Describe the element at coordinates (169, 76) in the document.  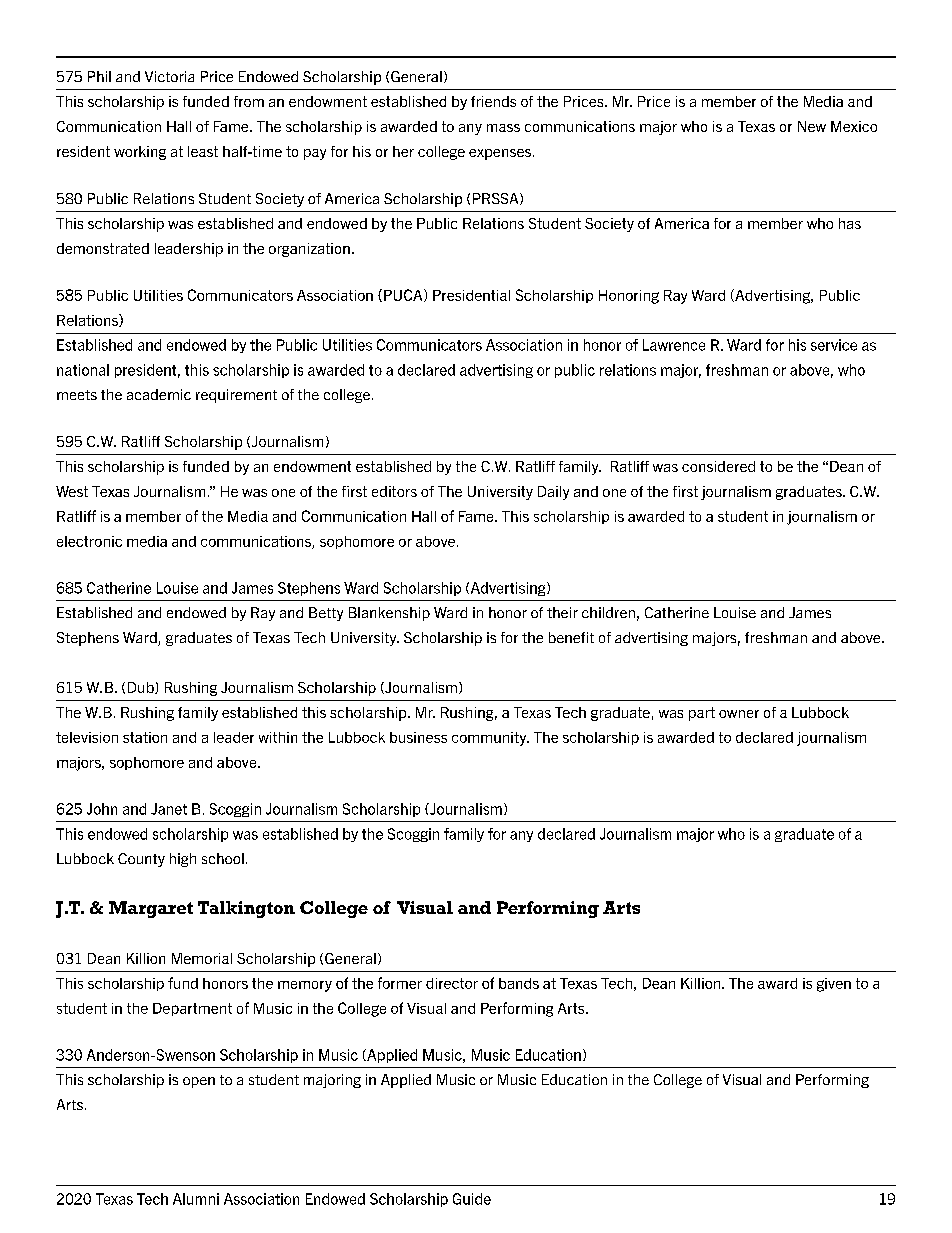
I see `Victoria` at that location.
